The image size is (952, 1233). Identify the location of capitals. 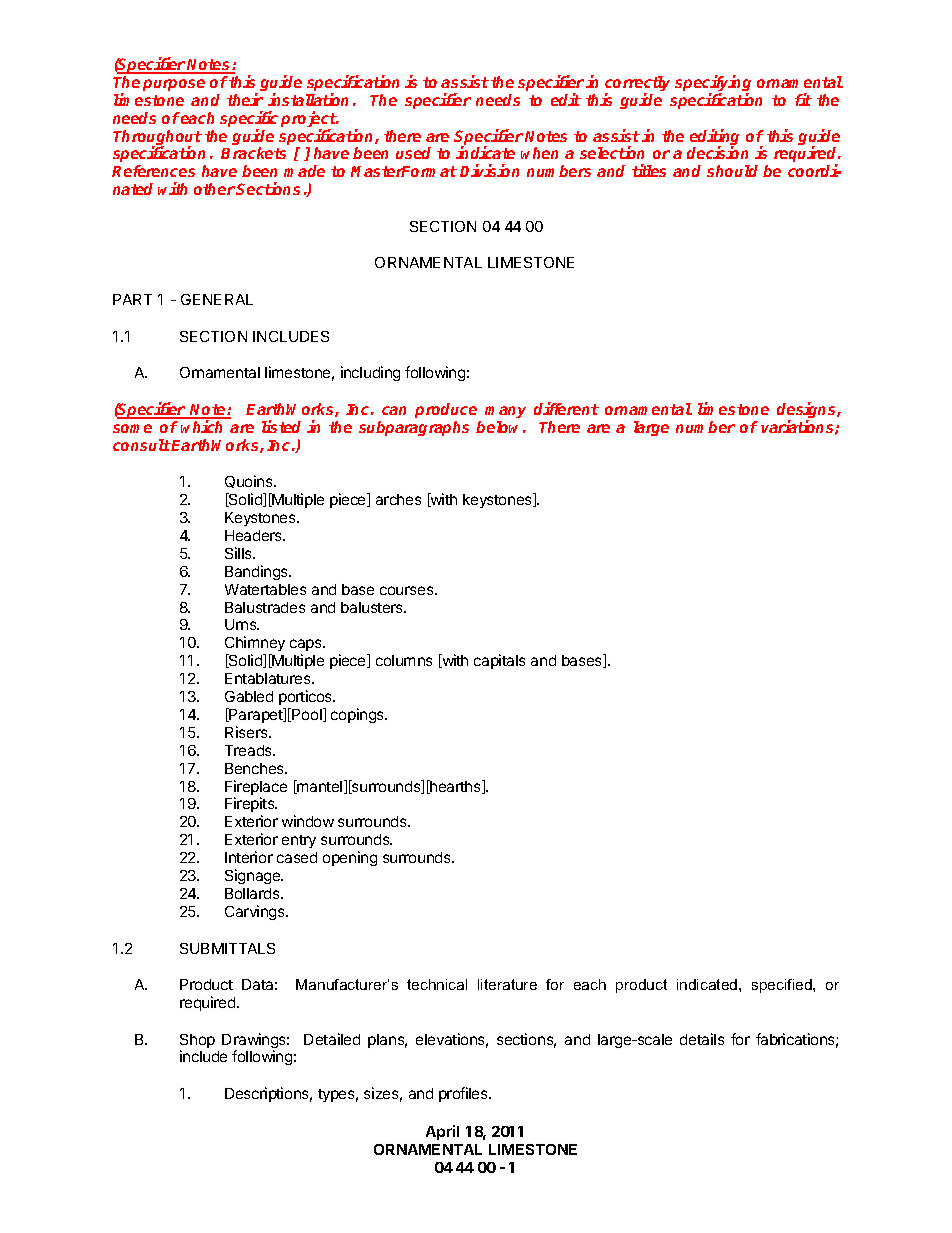
(499, 661).
